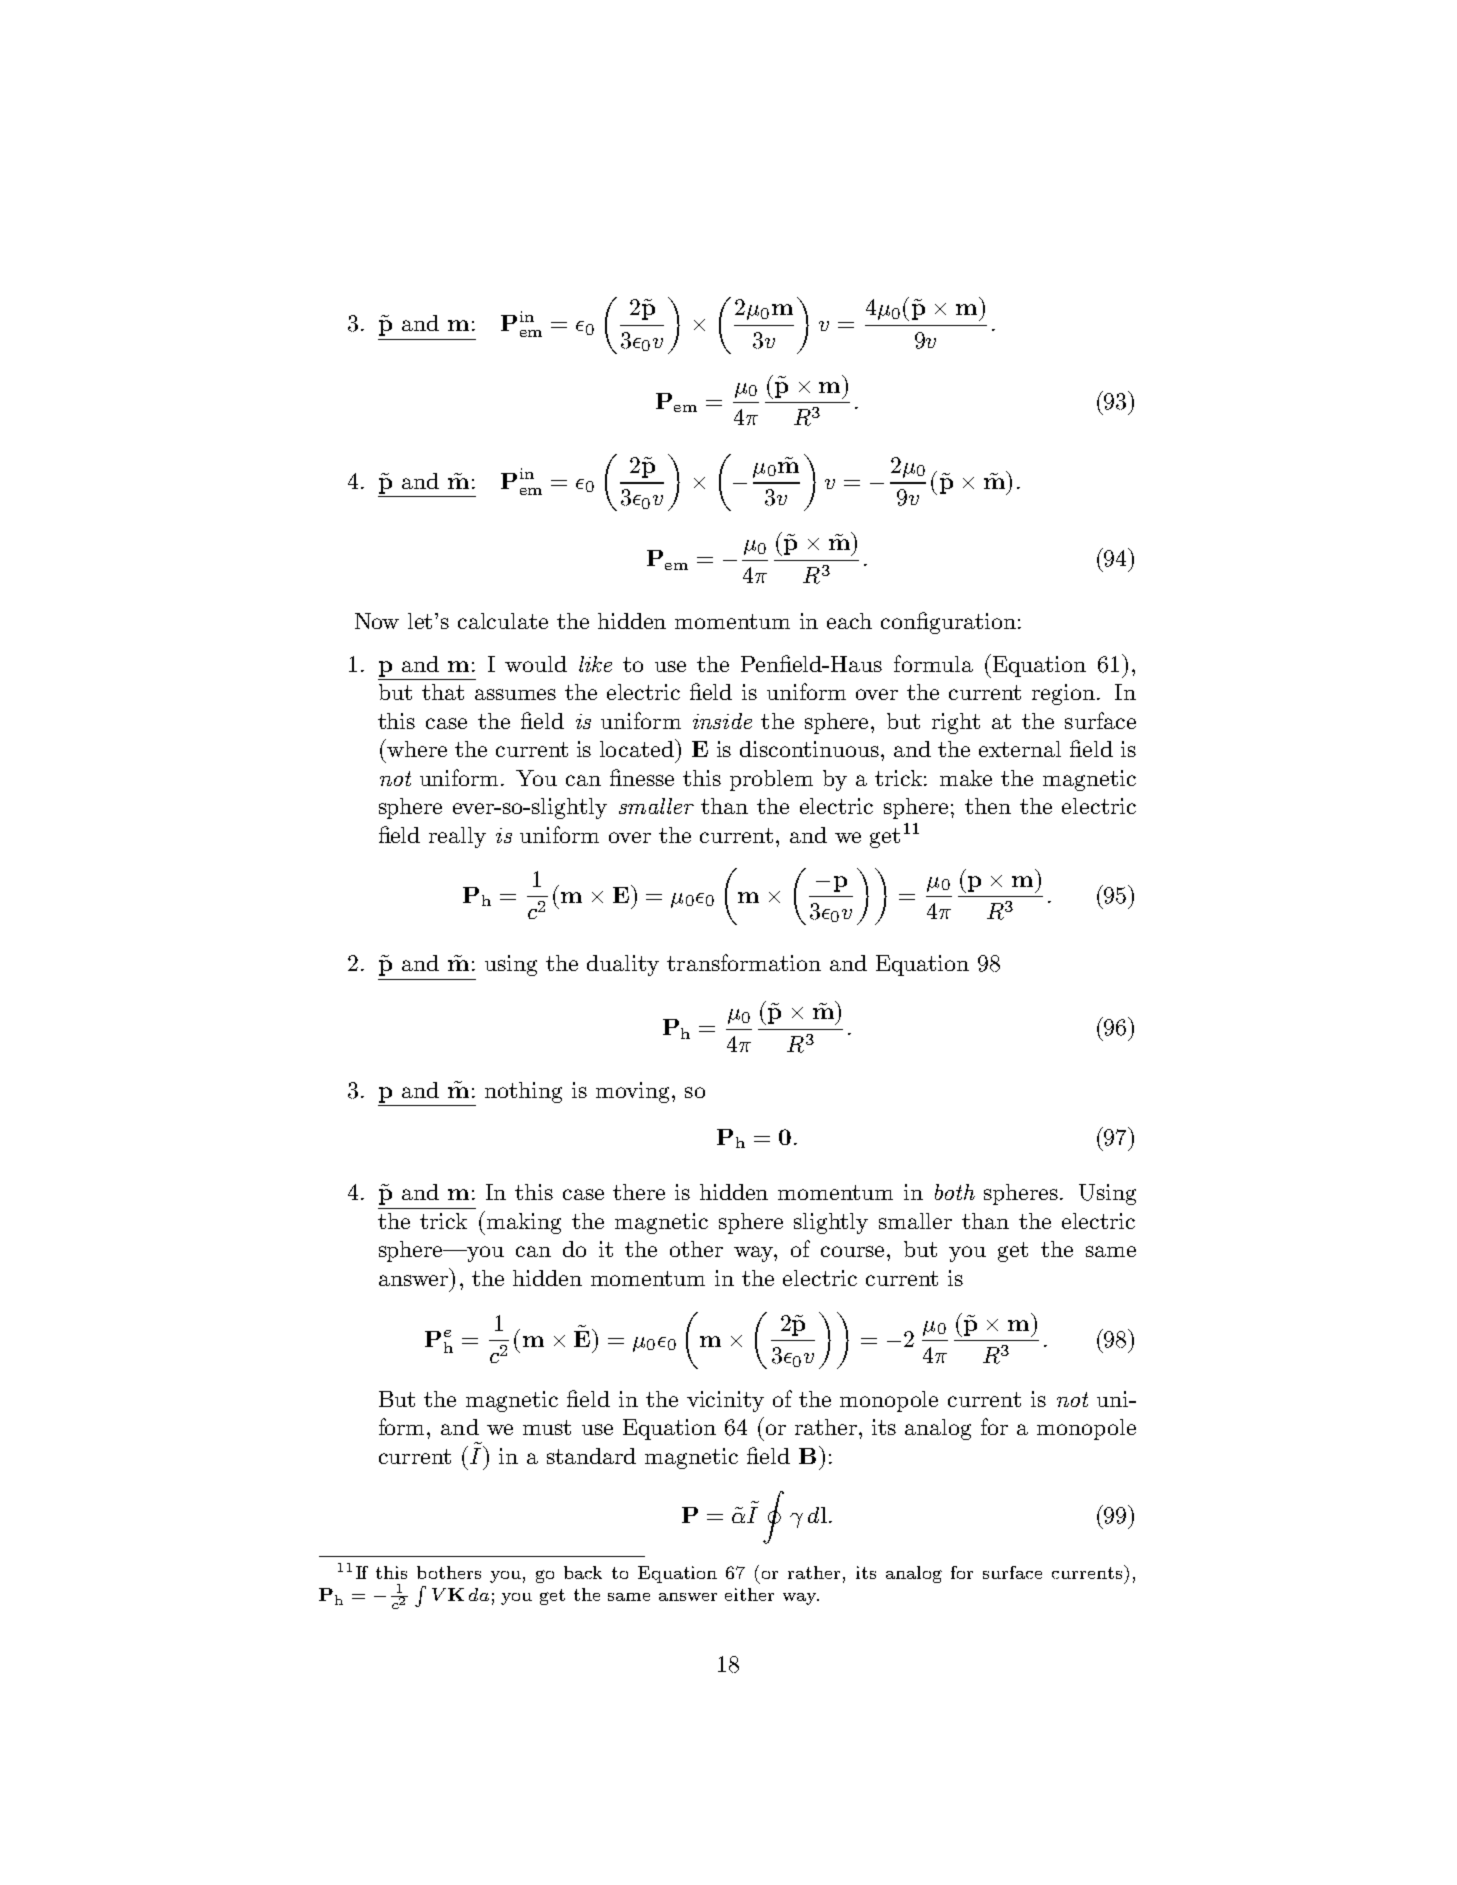 The image size is (1457, 1885). Describe the element at coordinates (725, 1401) in the screenshot. I see `vicinity` at that location.
